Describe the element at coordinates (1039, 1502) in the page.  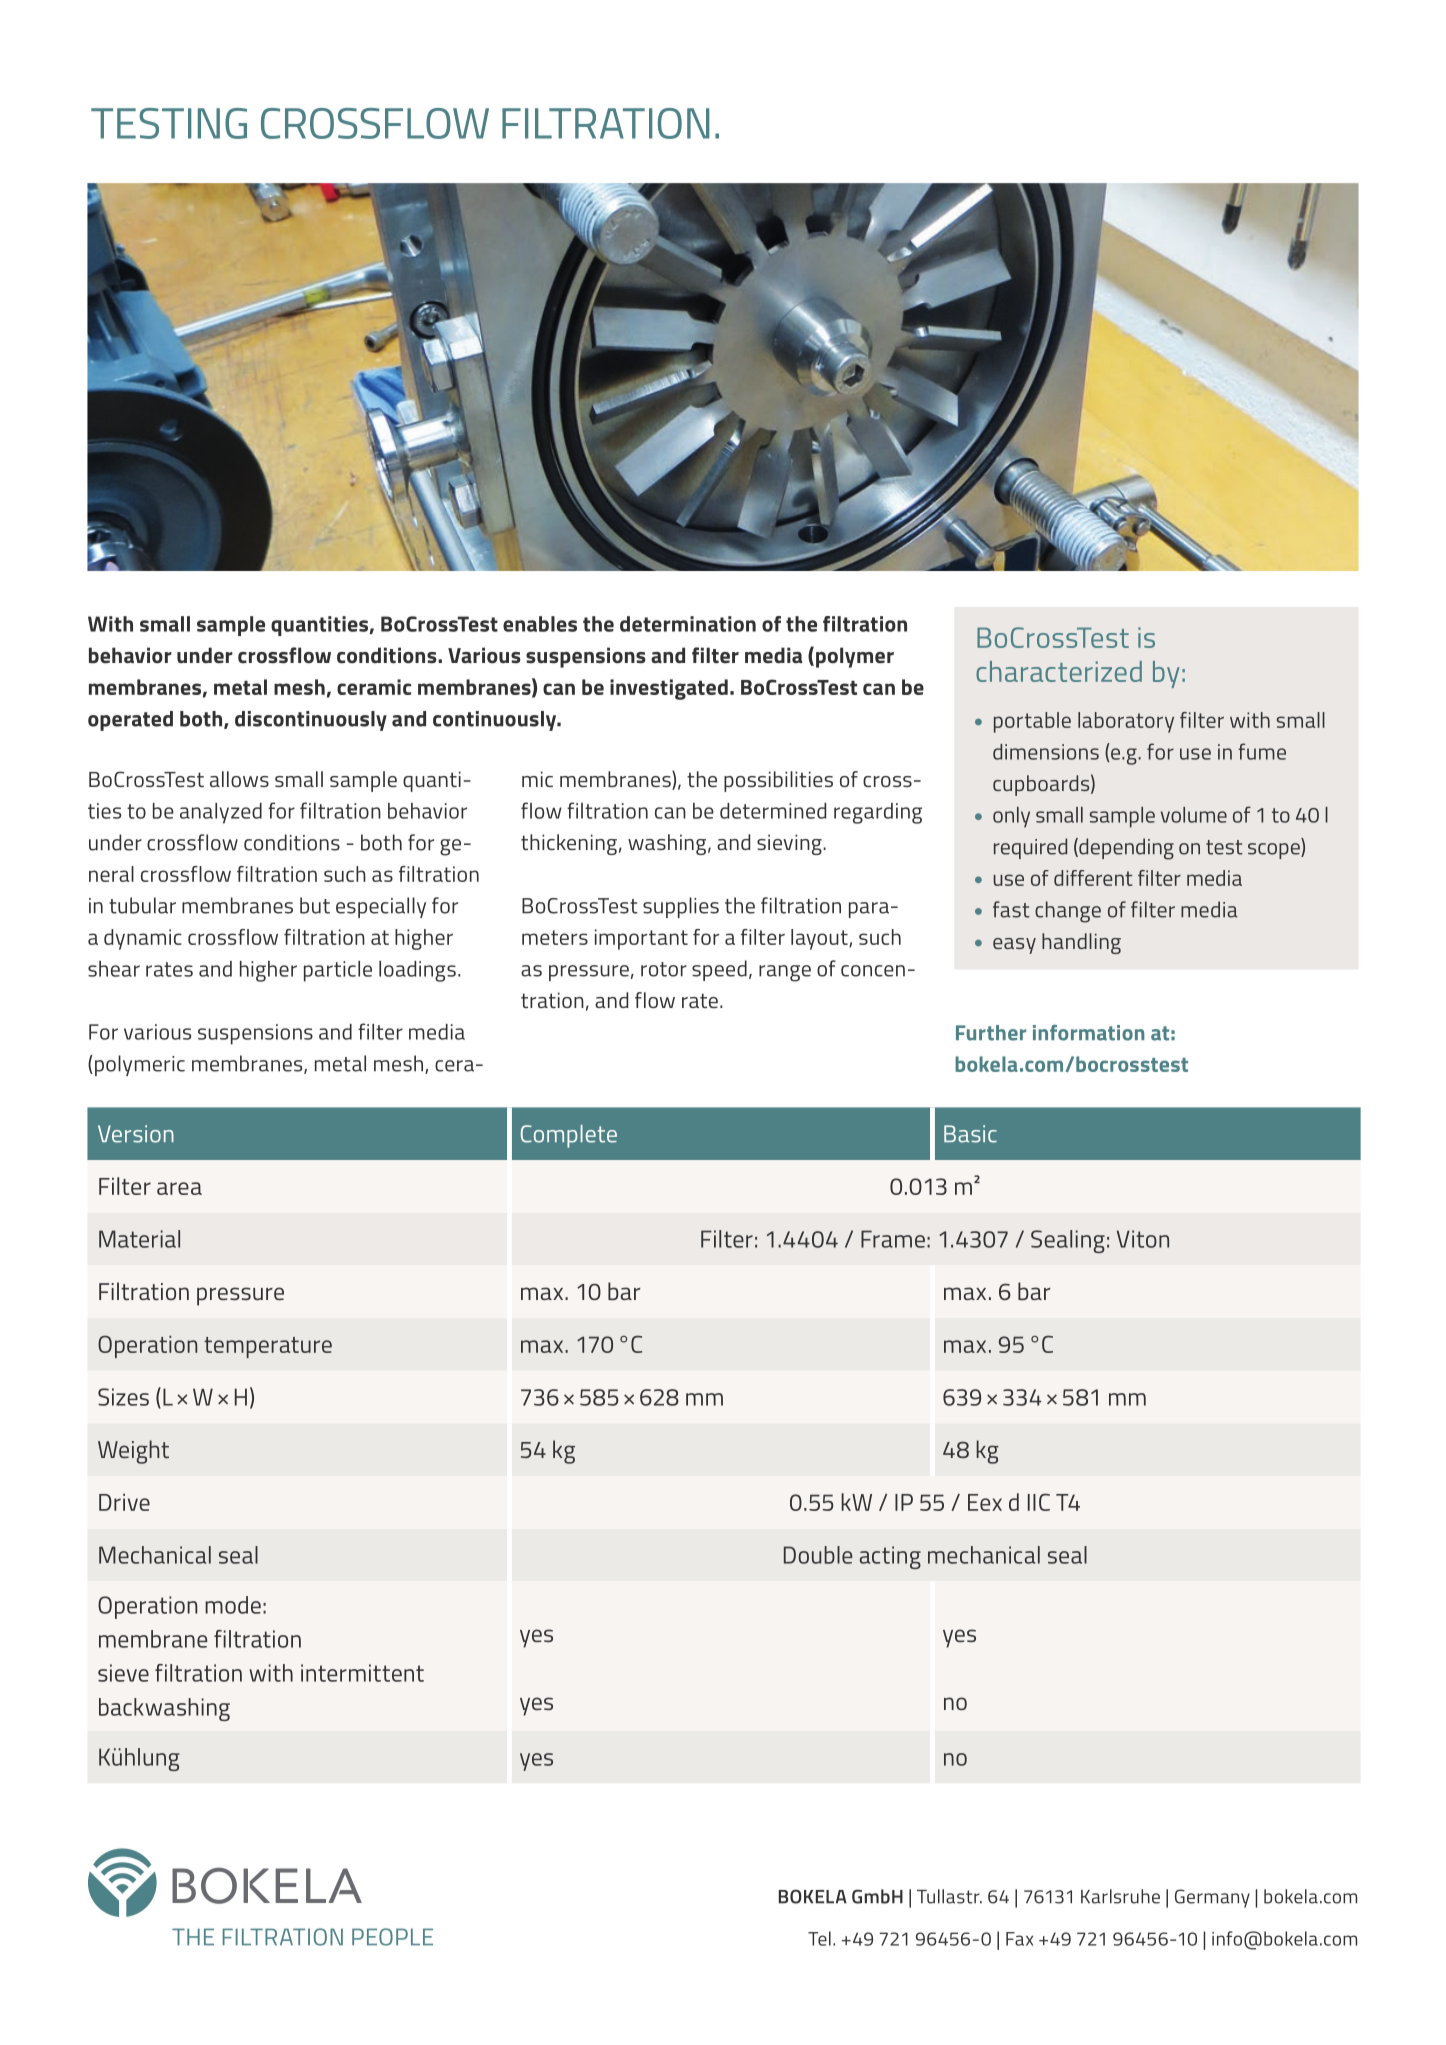
I see `IIC` at that location.
